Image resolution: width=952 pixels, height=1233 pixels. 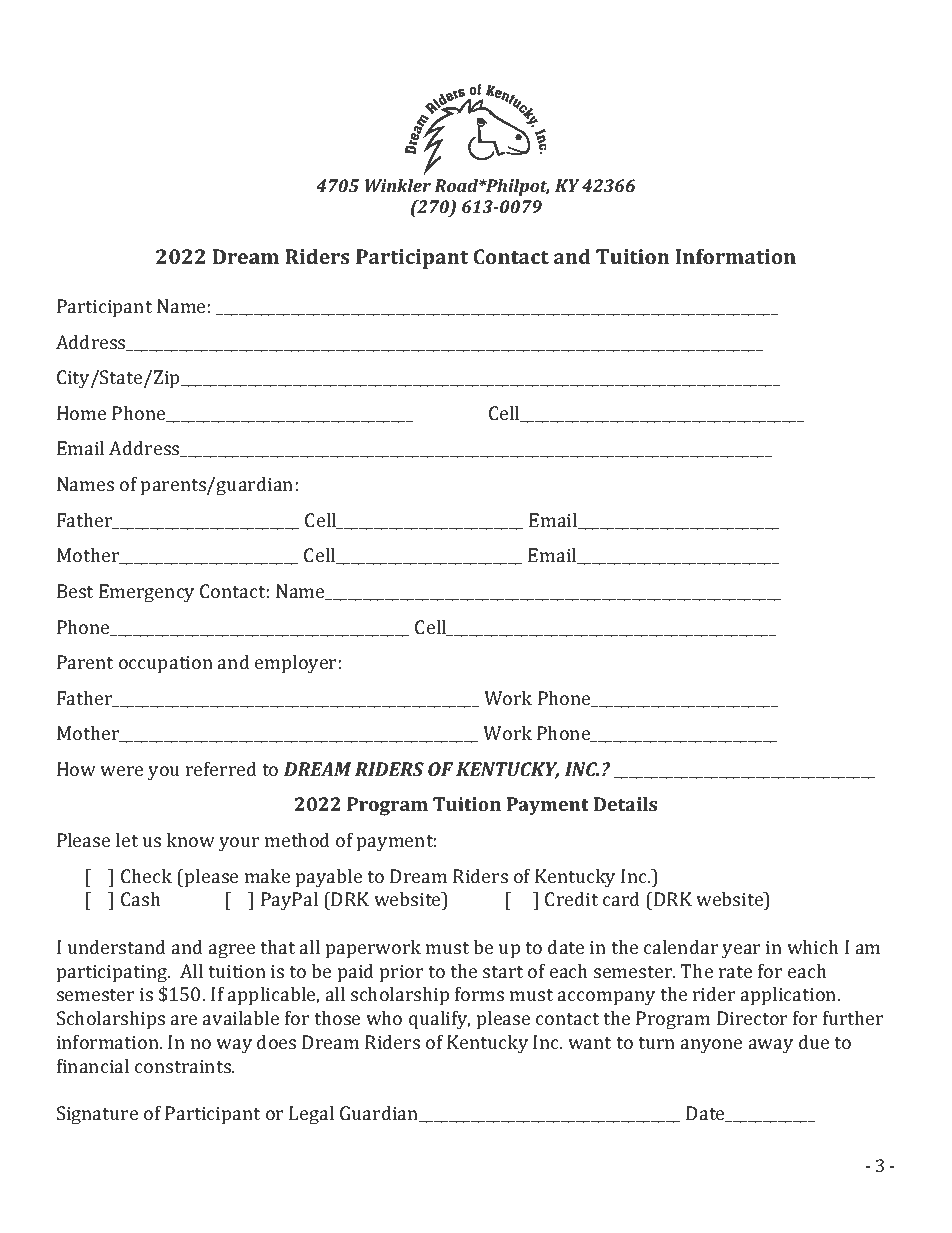 I want to click on occupation, so click(x=166, y=664).
